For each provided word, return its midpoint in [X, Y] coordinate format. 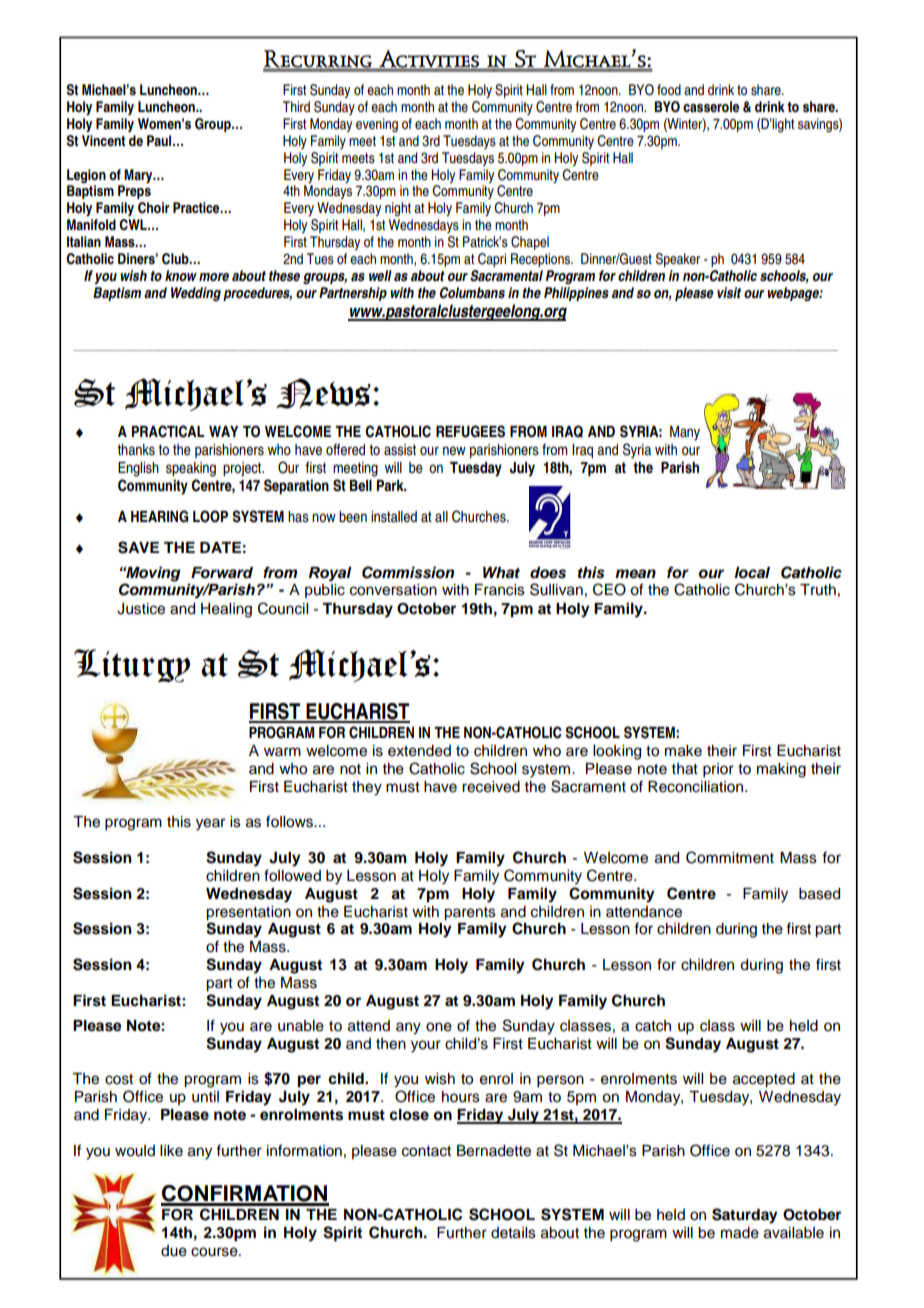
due [174, 1251]
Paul [160, 140]
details [513, 1233]
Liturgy [132, 666]
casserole [711, 106]
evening [377, 125]
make [683, 751]
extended [419, 751]
